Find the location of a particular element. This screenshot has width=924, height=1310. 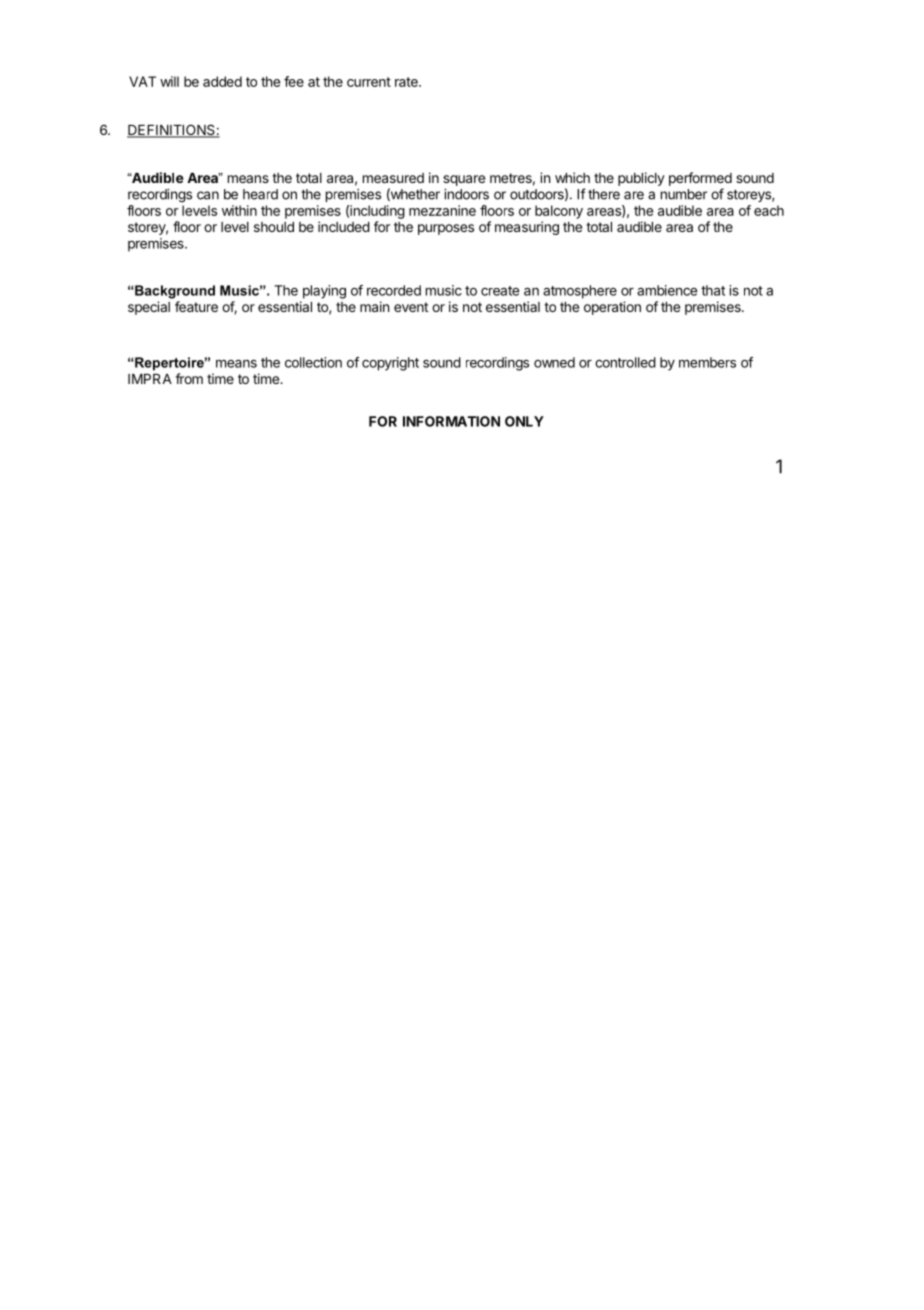

that is located at coordinates (713, 290).
